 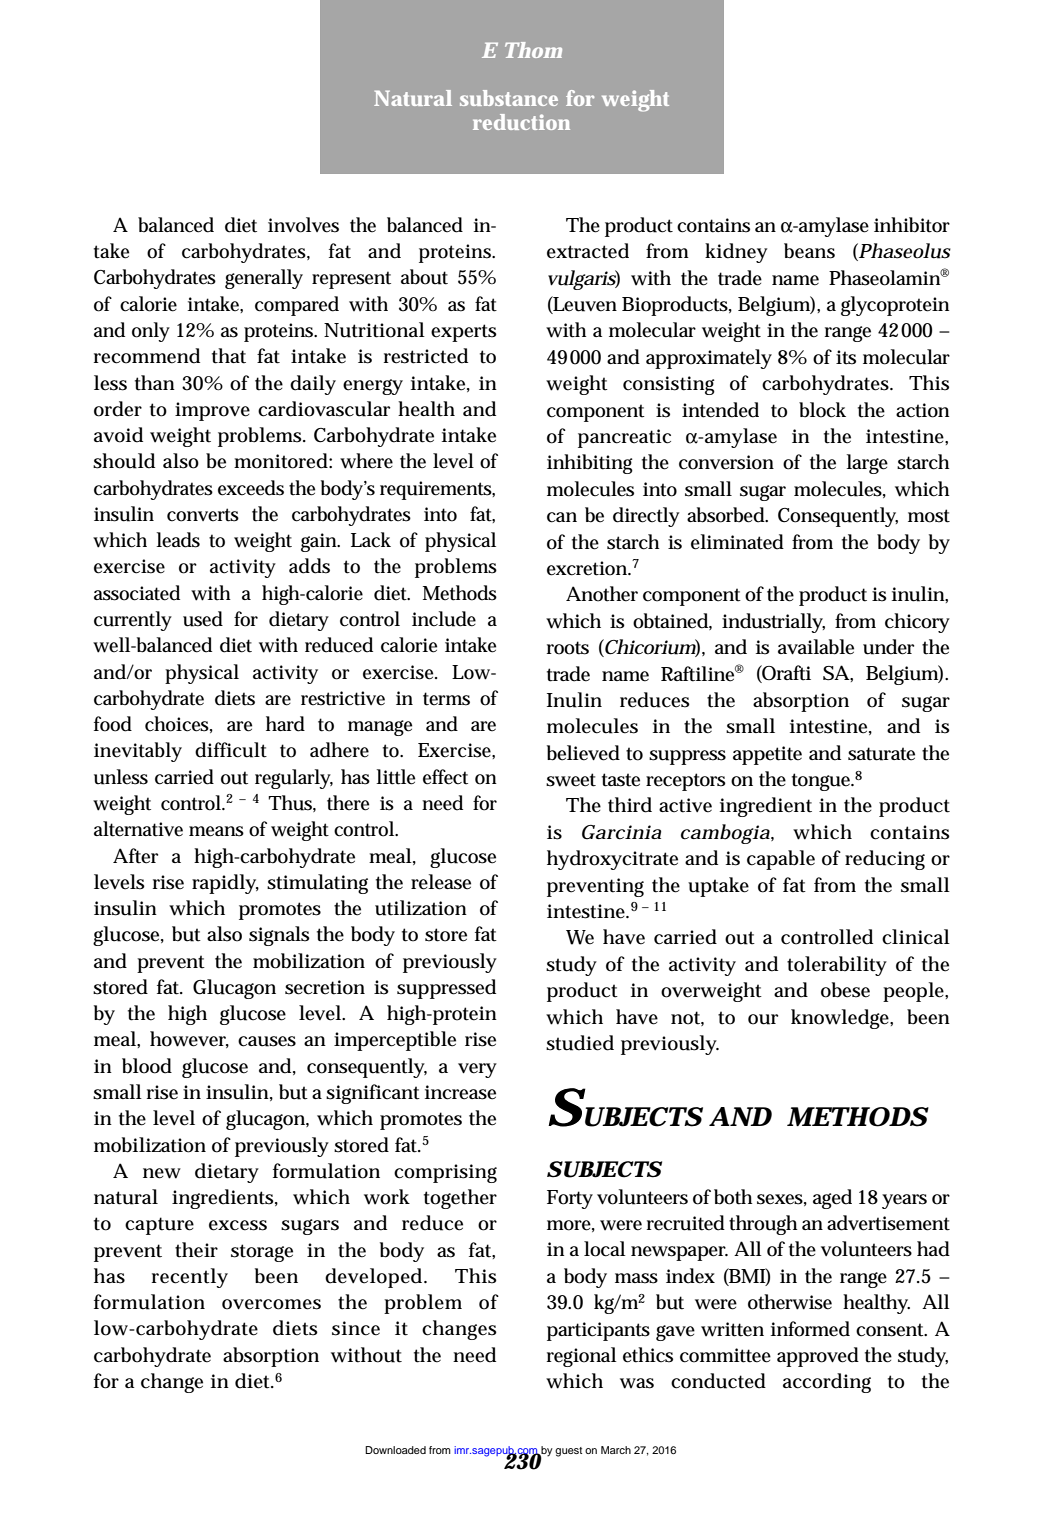 What do you see at coordinates (580, 1043) in the page?
I see `studied` at bounding box center [580, 1043].
